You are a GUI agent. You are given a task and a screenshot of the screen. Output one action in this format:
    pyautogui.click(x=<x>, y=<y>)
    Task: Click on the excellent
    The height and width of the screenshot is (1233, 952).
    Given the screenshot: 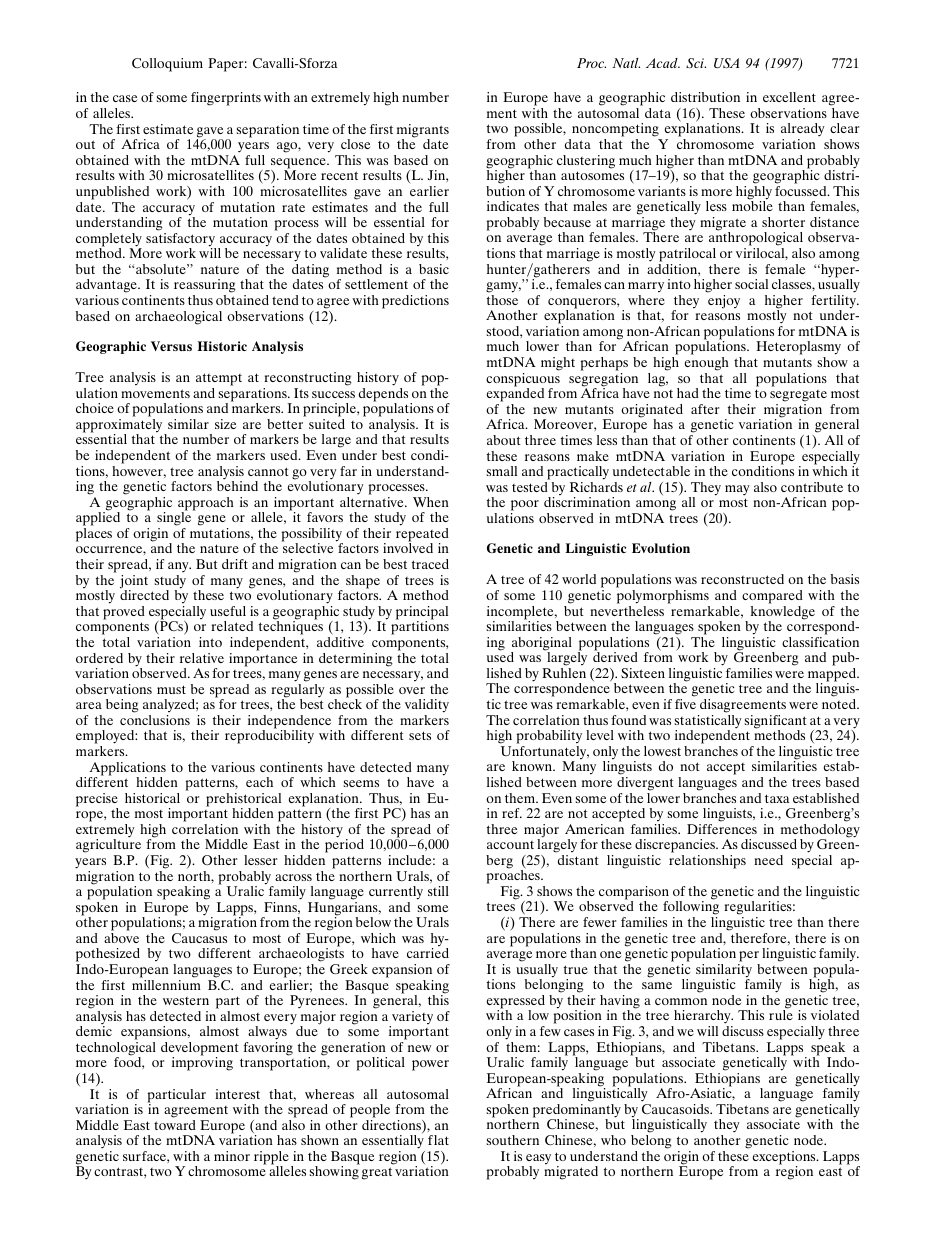 What is the action you would take?
    pyautogui.click(x=789, y=97)
